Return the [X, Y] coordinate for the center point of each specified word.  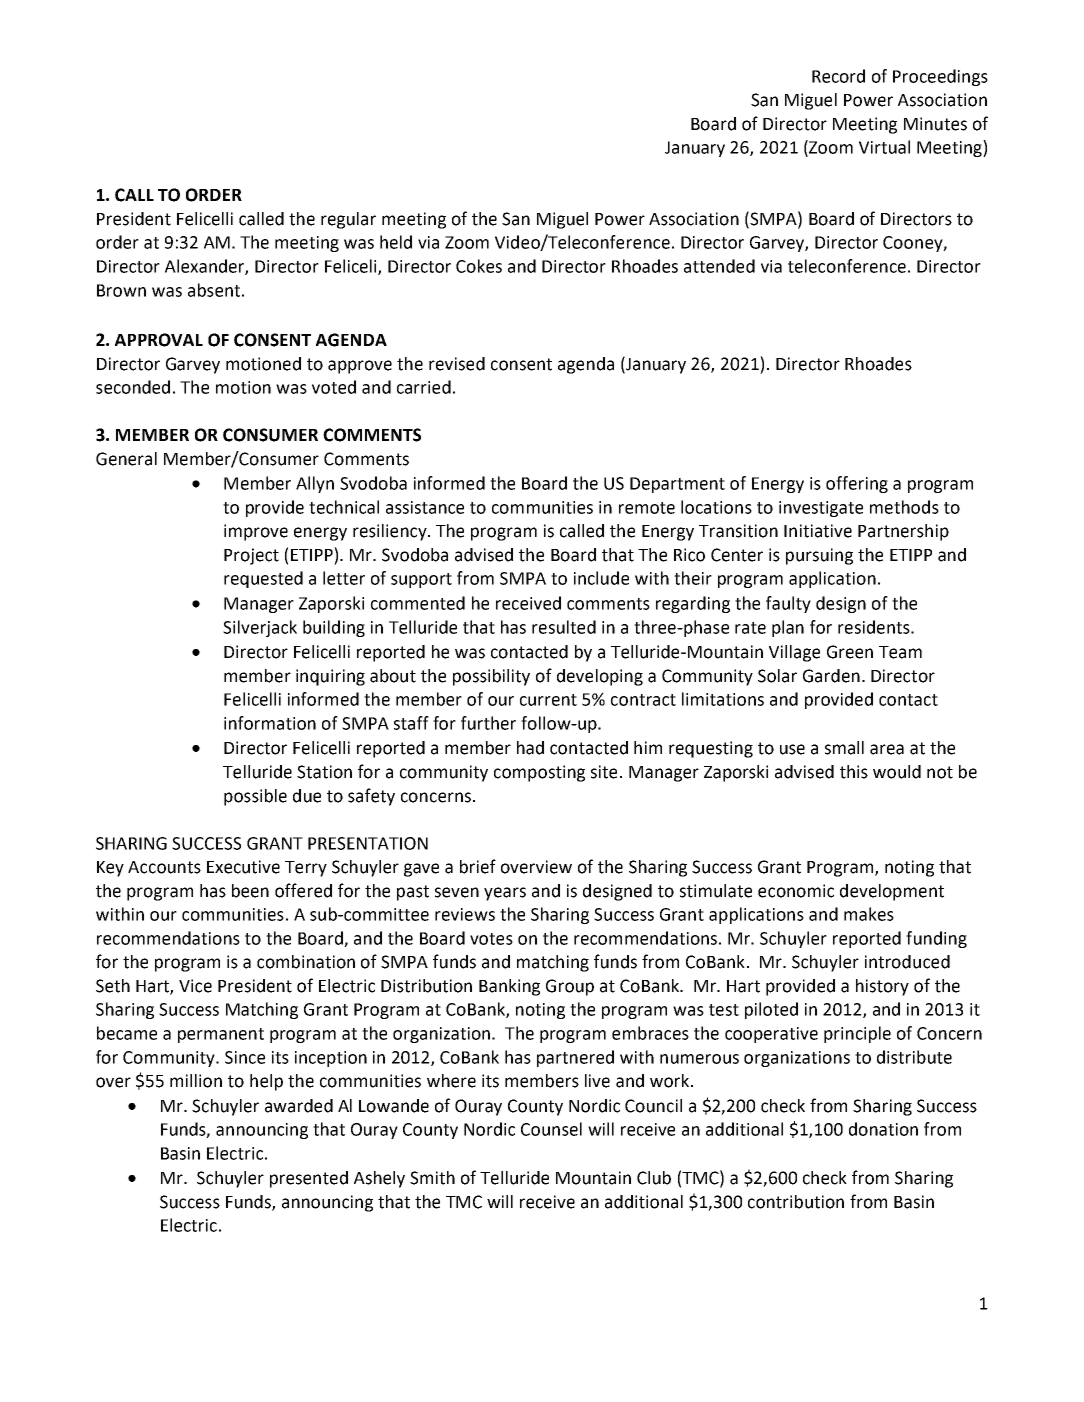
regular [348, 220]
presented [309, 1179]
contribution [796, 1202]
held [396, 242]
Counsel [551, 1129]
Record [838, 76]
